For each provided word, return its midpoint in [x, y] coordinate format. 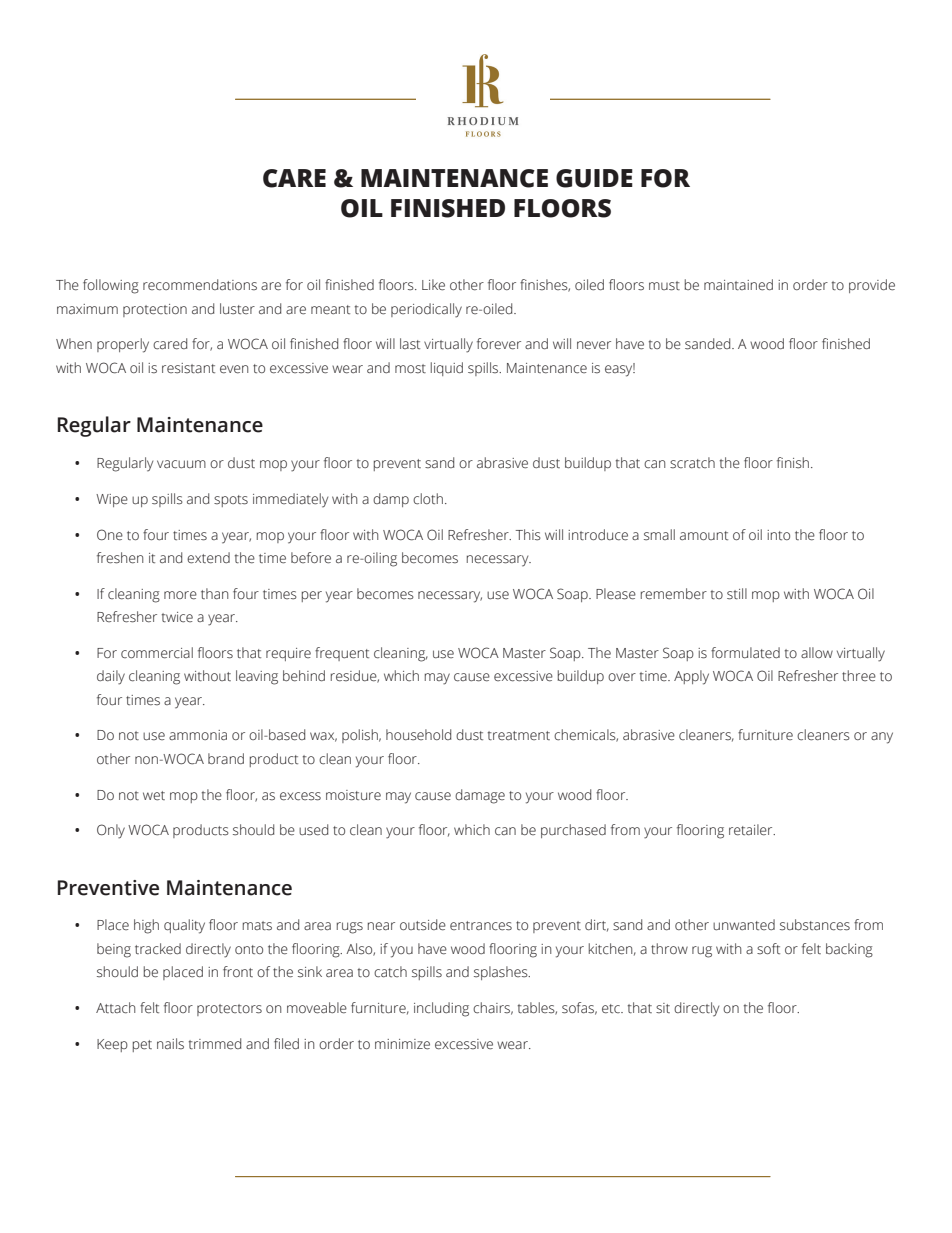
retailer [752, 830]
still [737, 594]
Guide [594, 178]
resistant [188, 368]
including [441, 1009]
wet [154, 796]
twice [177, 617]
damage [480, 796]
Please [616, 594]
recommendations [200, 285]
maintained [738, 285]
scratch [692, 463]
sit [663, 1008]
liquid [447, 369]
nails [170, 1044]
